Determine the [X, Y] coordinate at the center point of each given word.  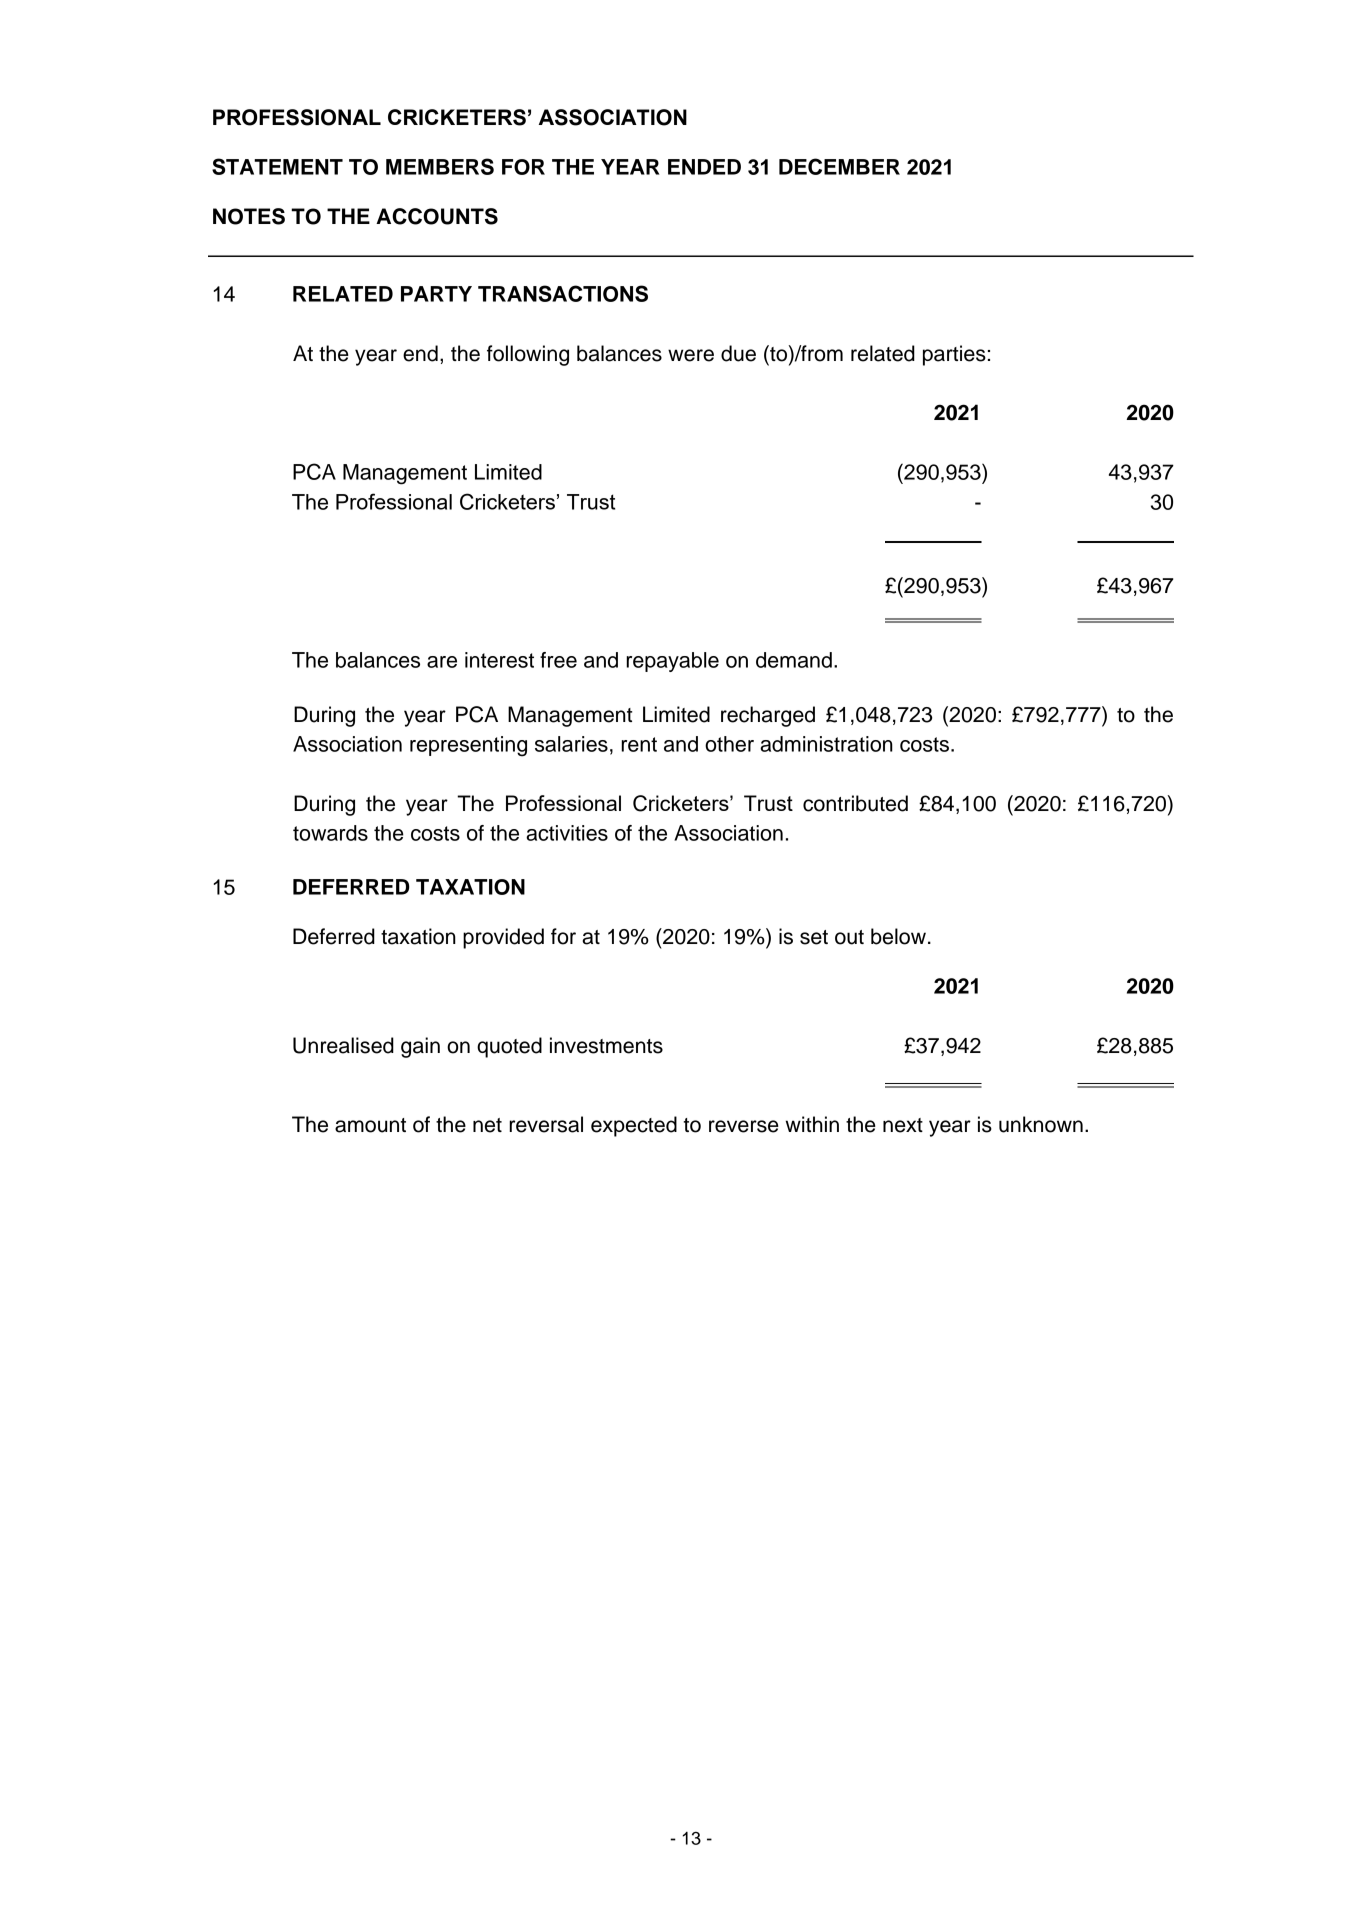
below [898, 936]
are [442, 662]
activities [567, 833]
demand [794, 660]
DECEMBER [839, 166]
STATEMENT [277, 166]
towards [330, 833]
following [528, 355]
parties [954, 355]
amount [370, 1125]
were [691, 355]
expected [634, 1126]
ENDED [704, 167]
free [558, 660]
